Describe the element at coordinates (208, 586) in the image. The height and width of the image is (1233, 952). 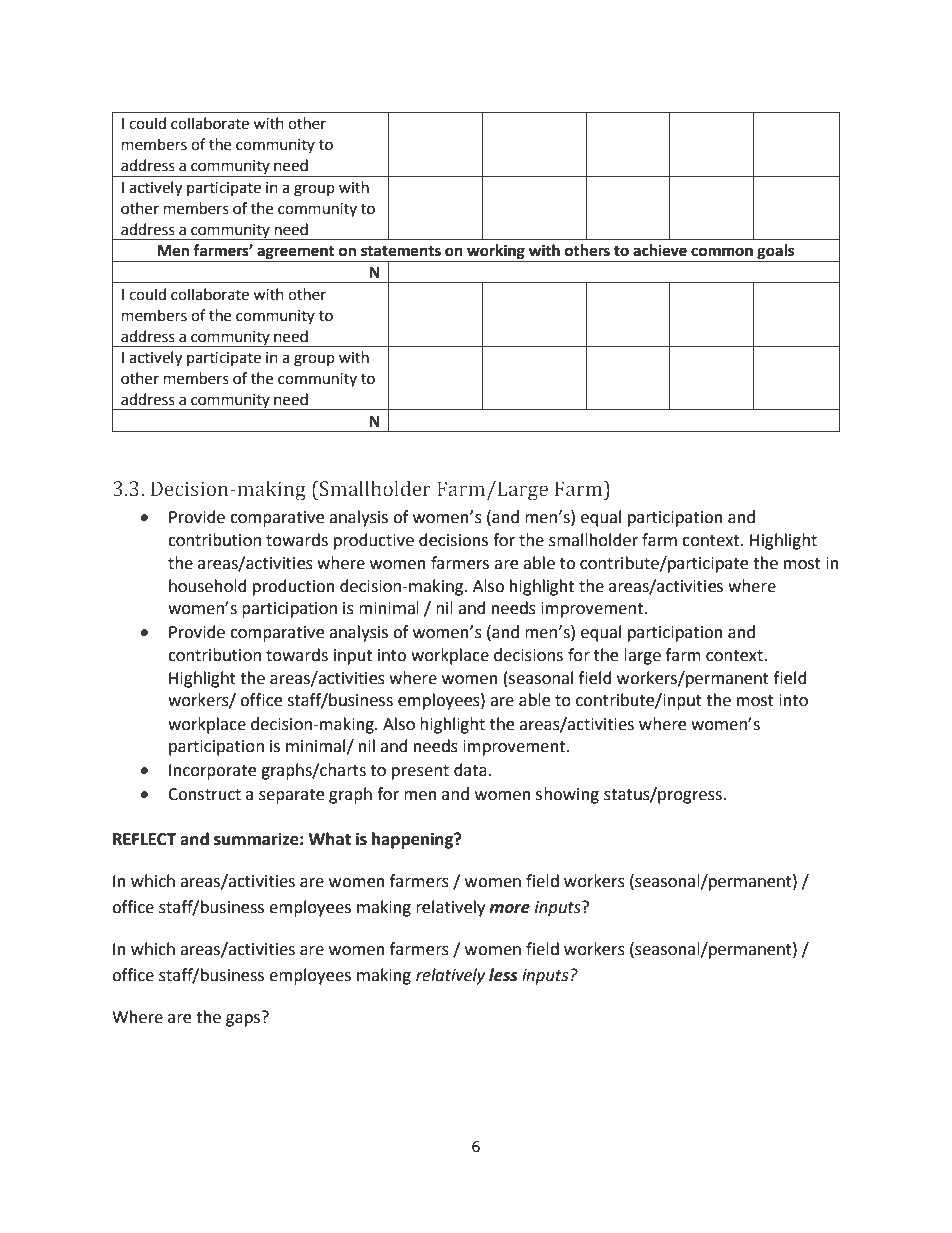
I see `household` at that location.
